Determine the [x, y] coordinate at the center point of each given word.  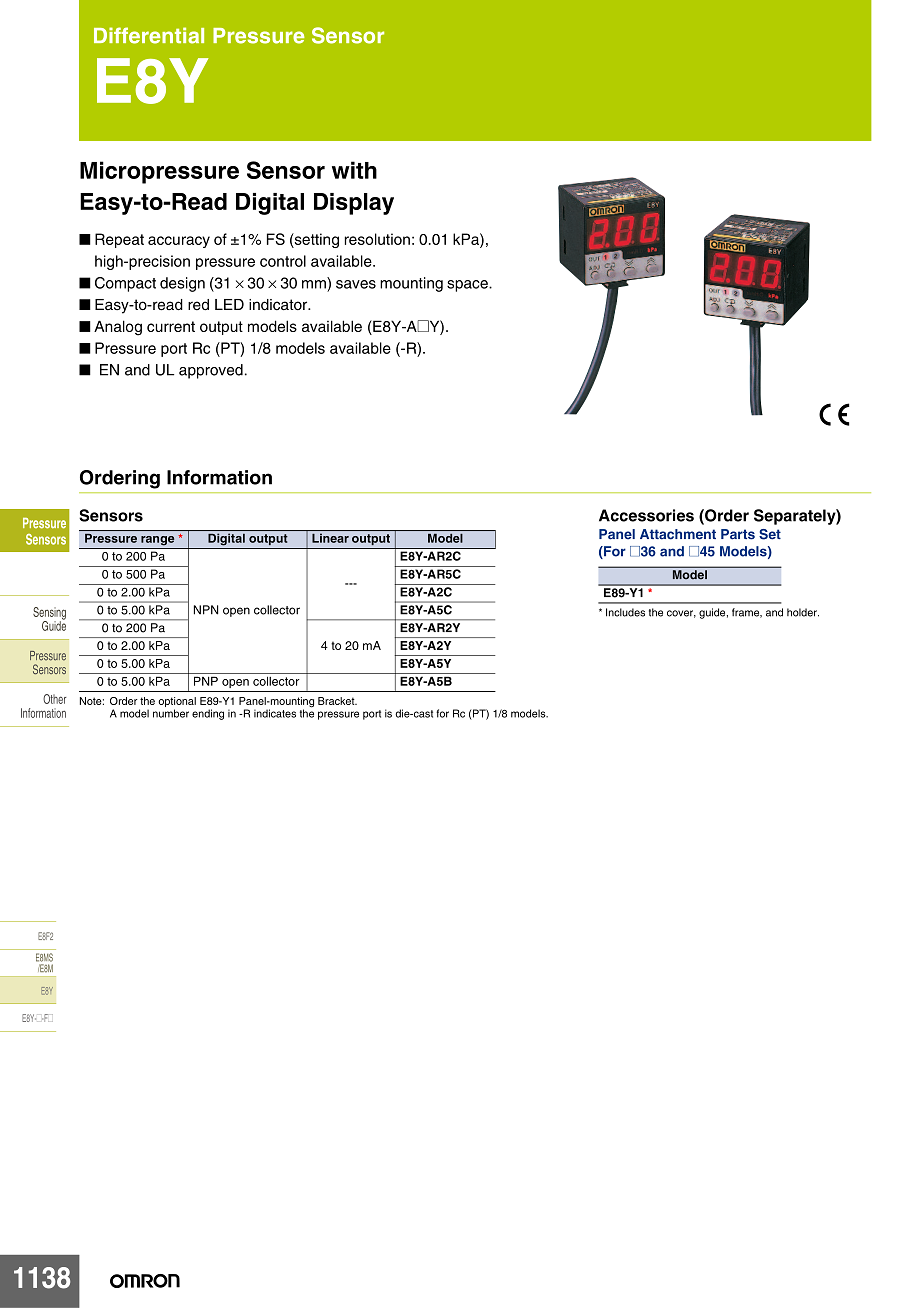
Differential [149, 35]
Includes [625, 612]
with [354, 170]
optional [177, 703]
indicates [275, 713]
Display [354, 204]
